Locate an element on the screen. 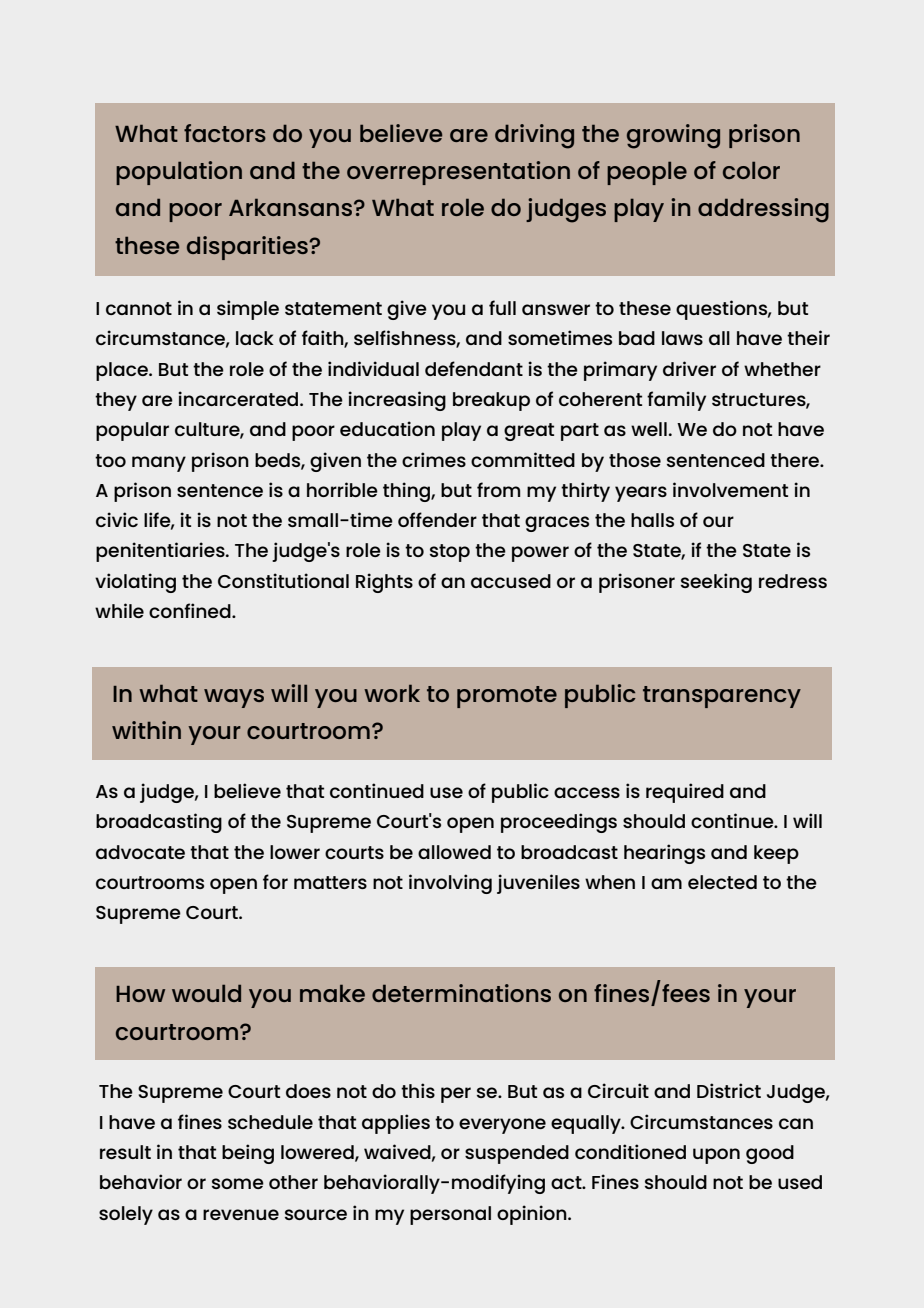 This screenshot has height=1308, width=924. transparency is located at coordinates (722, 697).
